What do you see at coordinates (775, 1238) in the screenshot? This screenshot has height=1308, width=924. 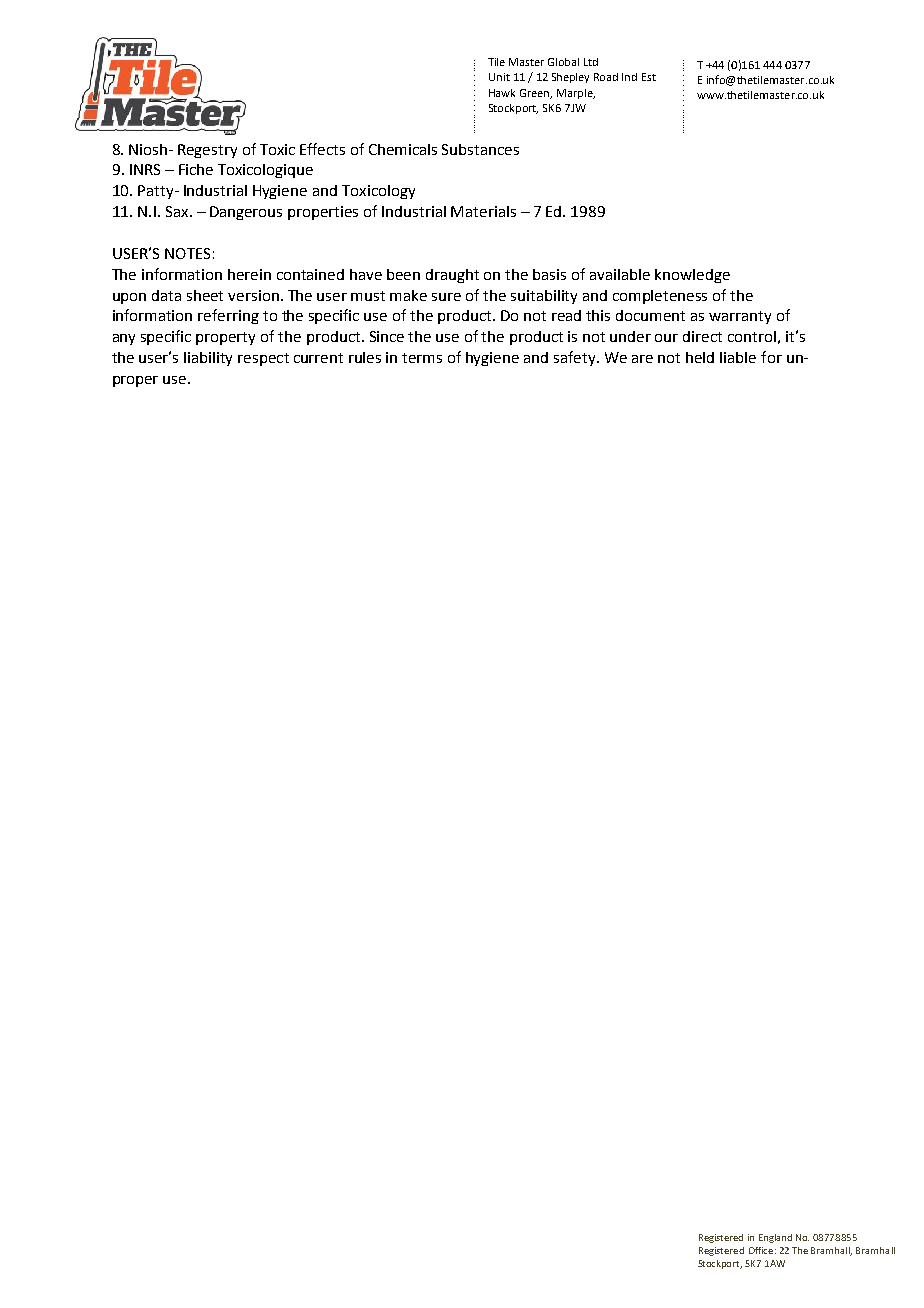 I see `England` at bounding box center [775, 1238].
